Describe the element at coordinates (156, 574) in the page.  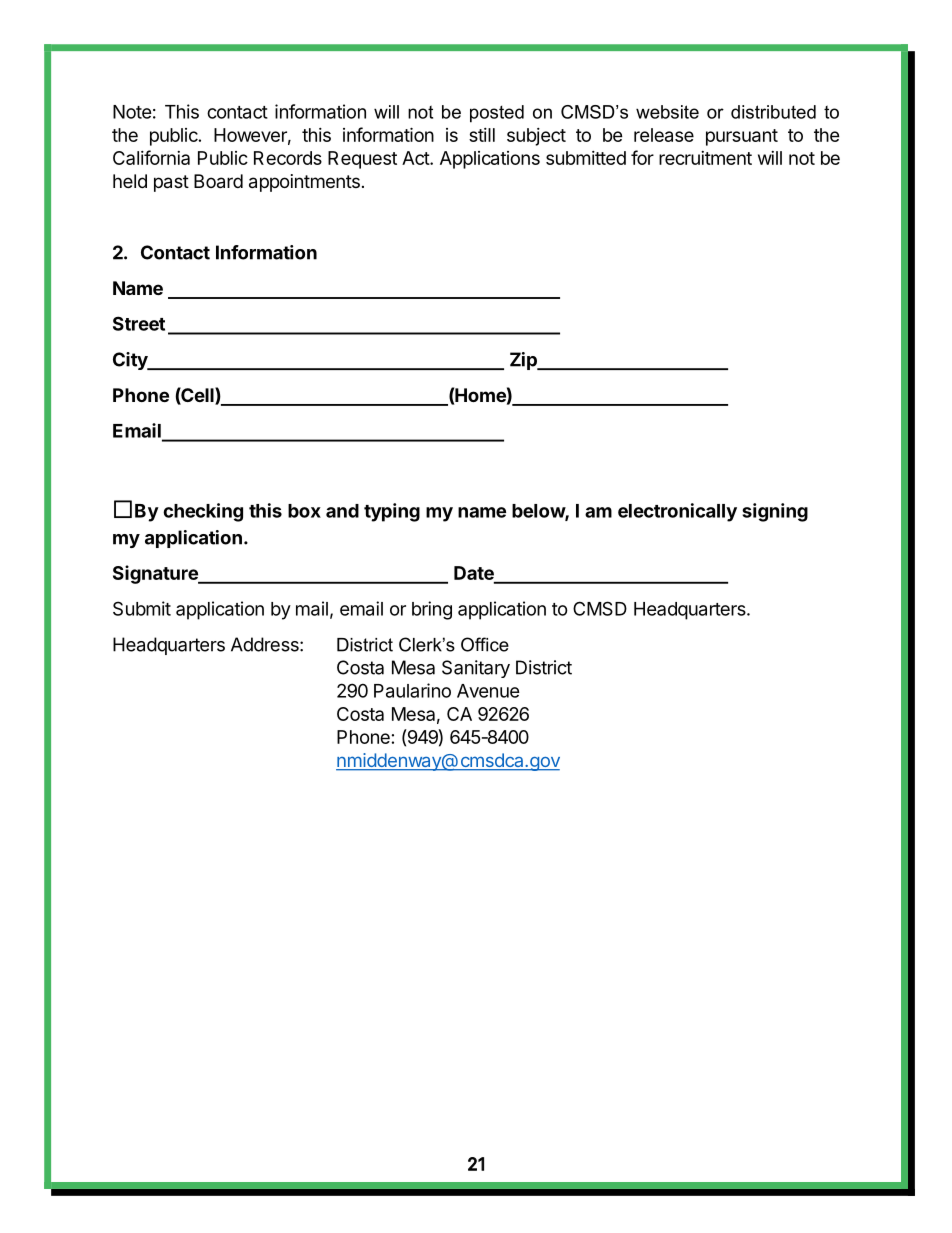
I see `Signature` at that location.
